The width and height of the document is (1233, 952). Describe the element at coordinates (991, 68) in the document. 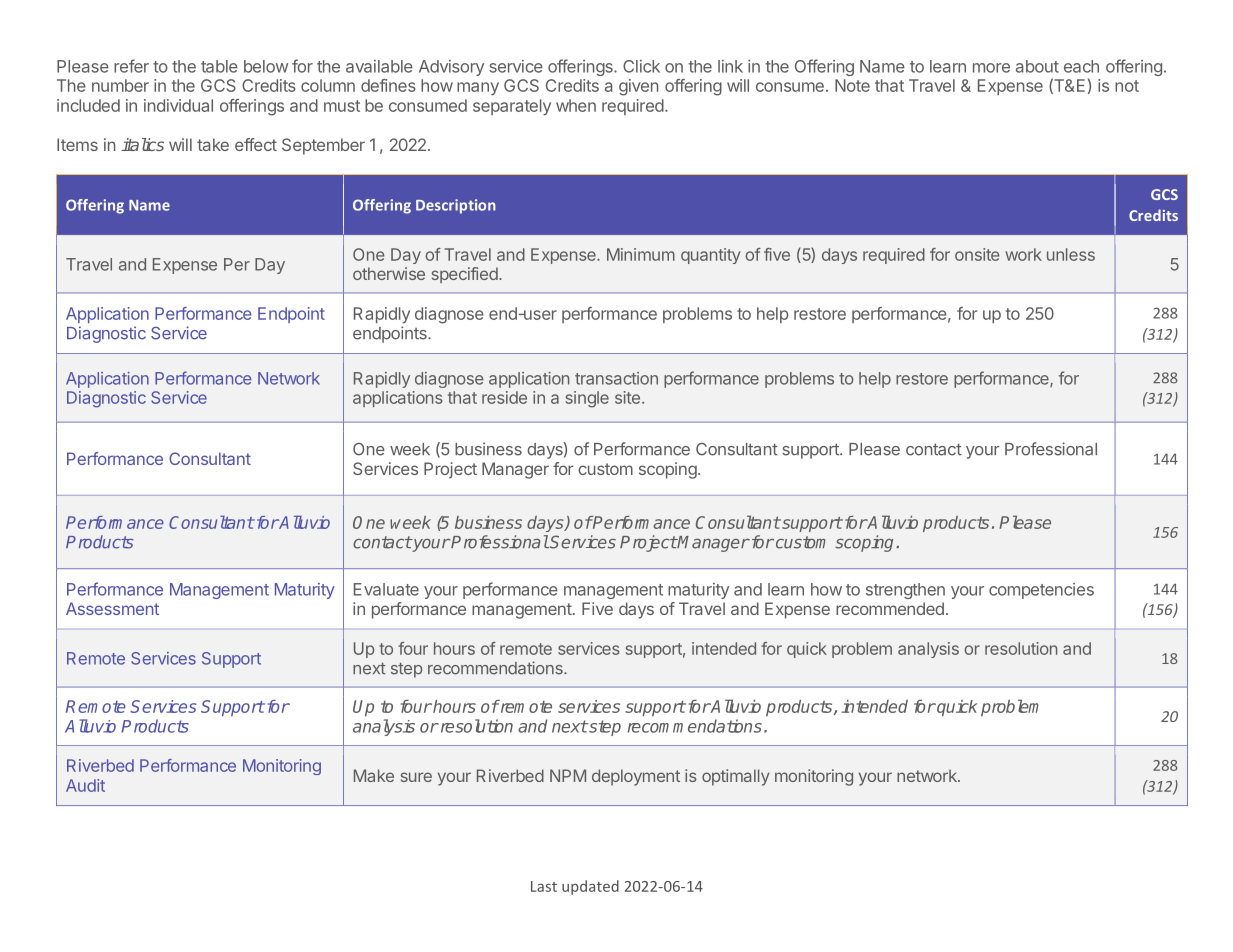

I see `more` at that location.
